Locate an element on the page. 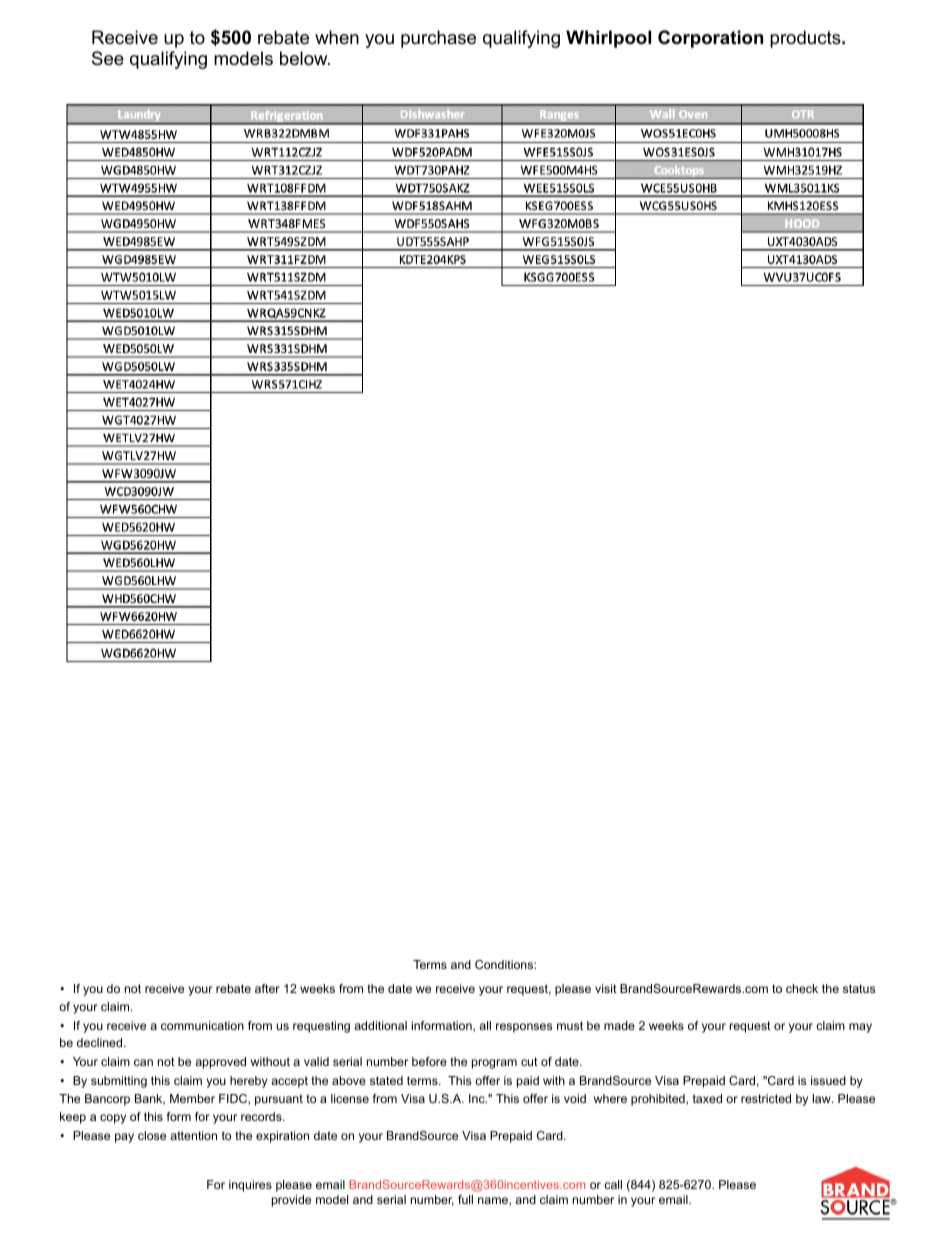  may is located at coordinates (860, 1028).
